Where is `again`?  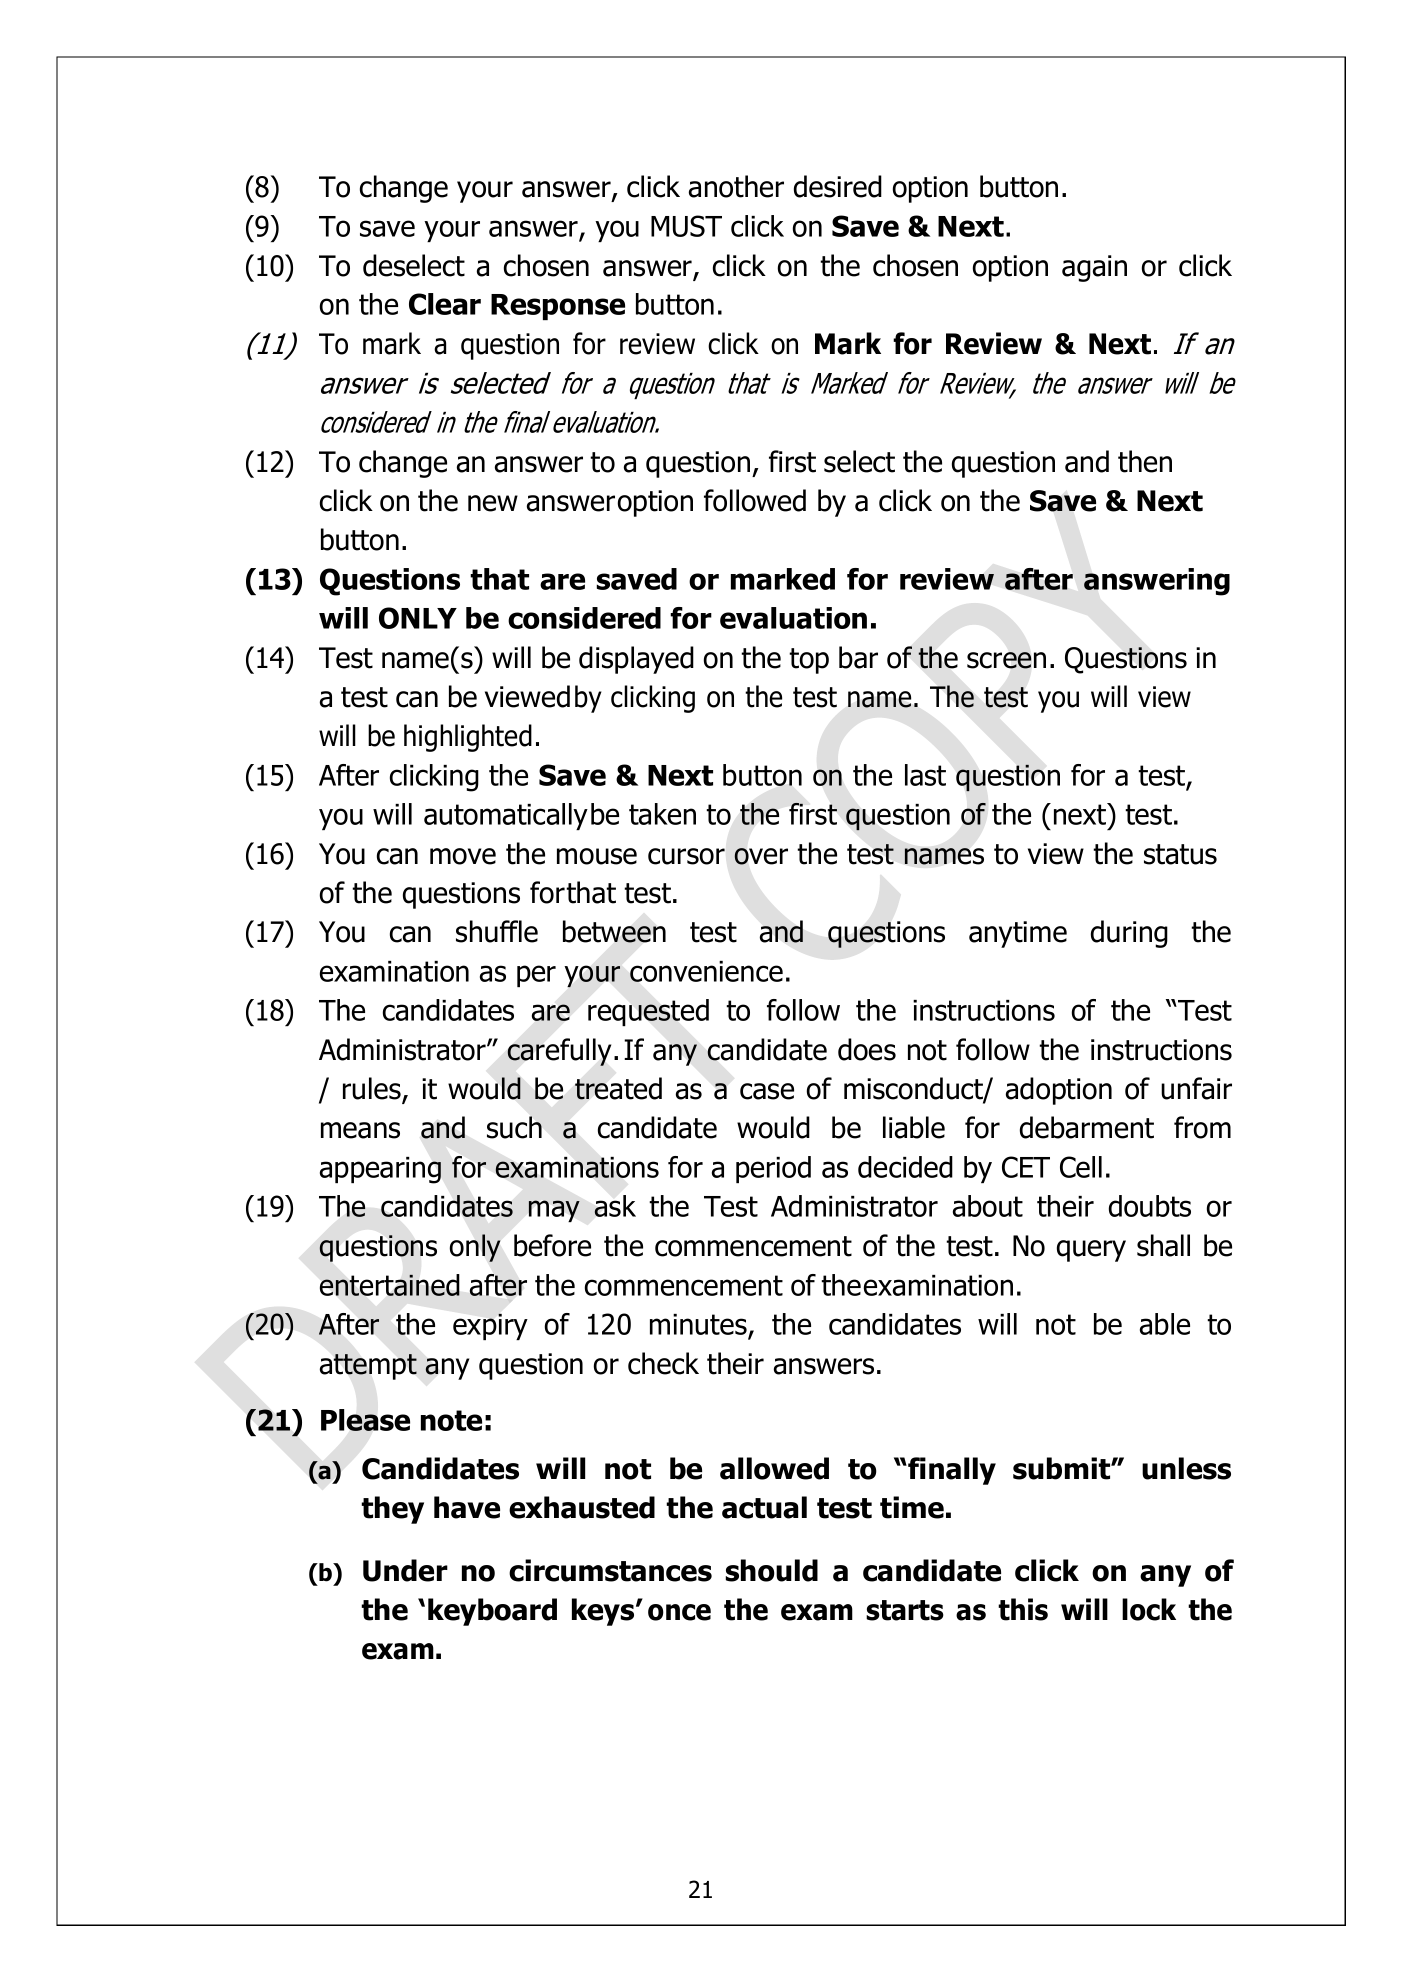 again is located at coordinates (1094, 268).
